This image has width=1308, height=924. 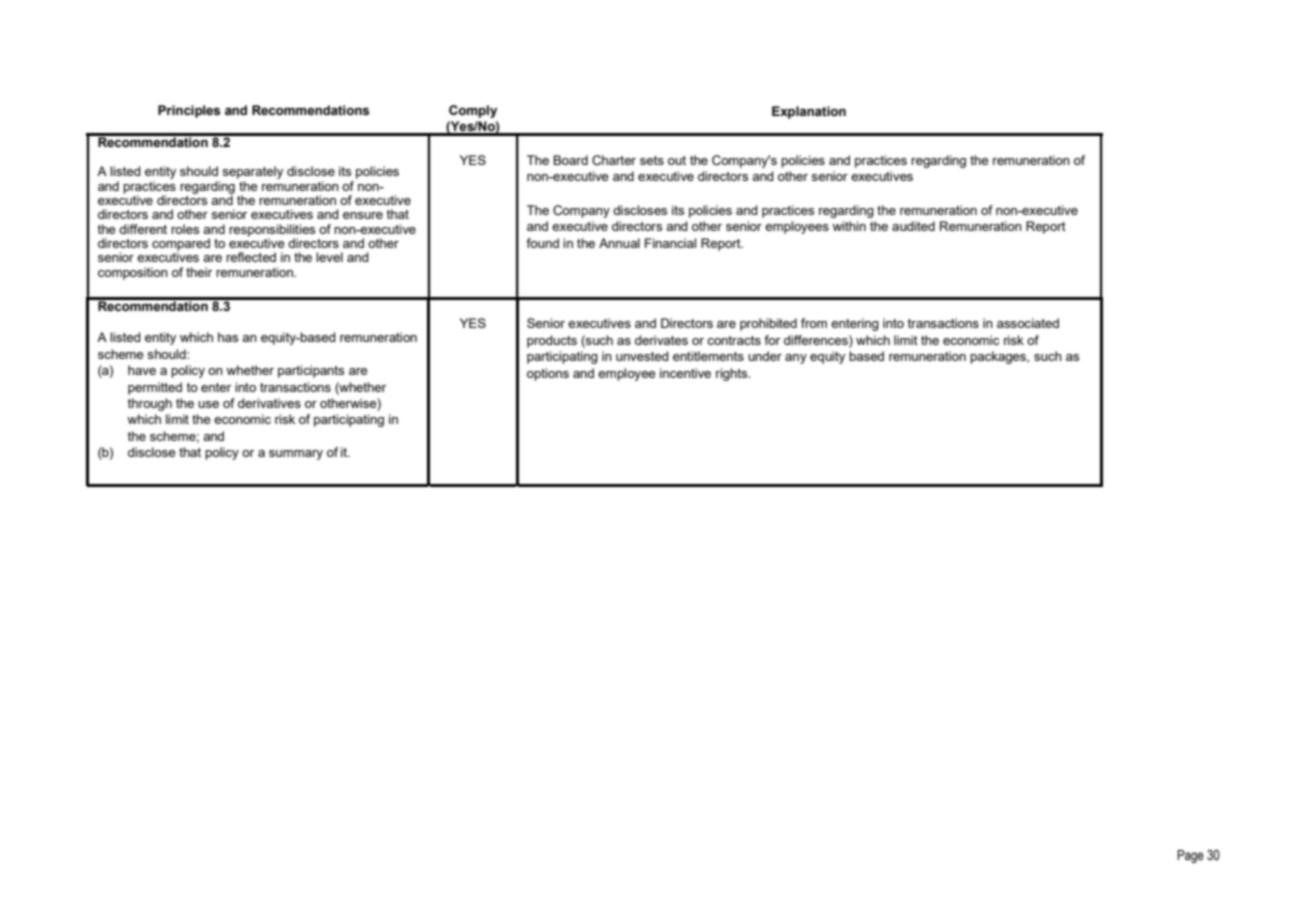 What do you see at coordinates (999, 357) in the image?
I see `packages` at bounding box center [999, 357].
